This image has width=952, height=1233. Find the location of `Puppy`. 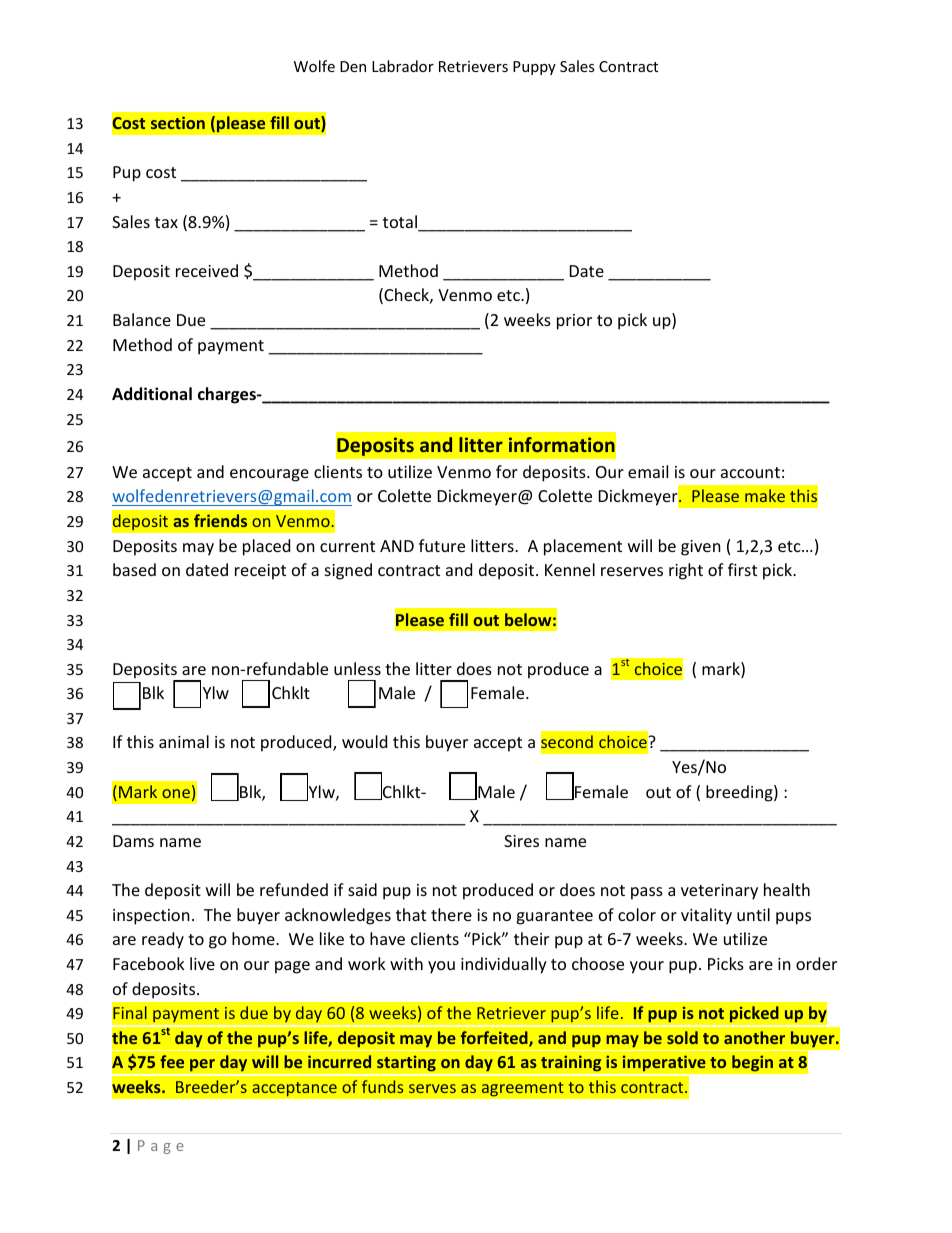

Puppy is located at coordinates (534, 68).
